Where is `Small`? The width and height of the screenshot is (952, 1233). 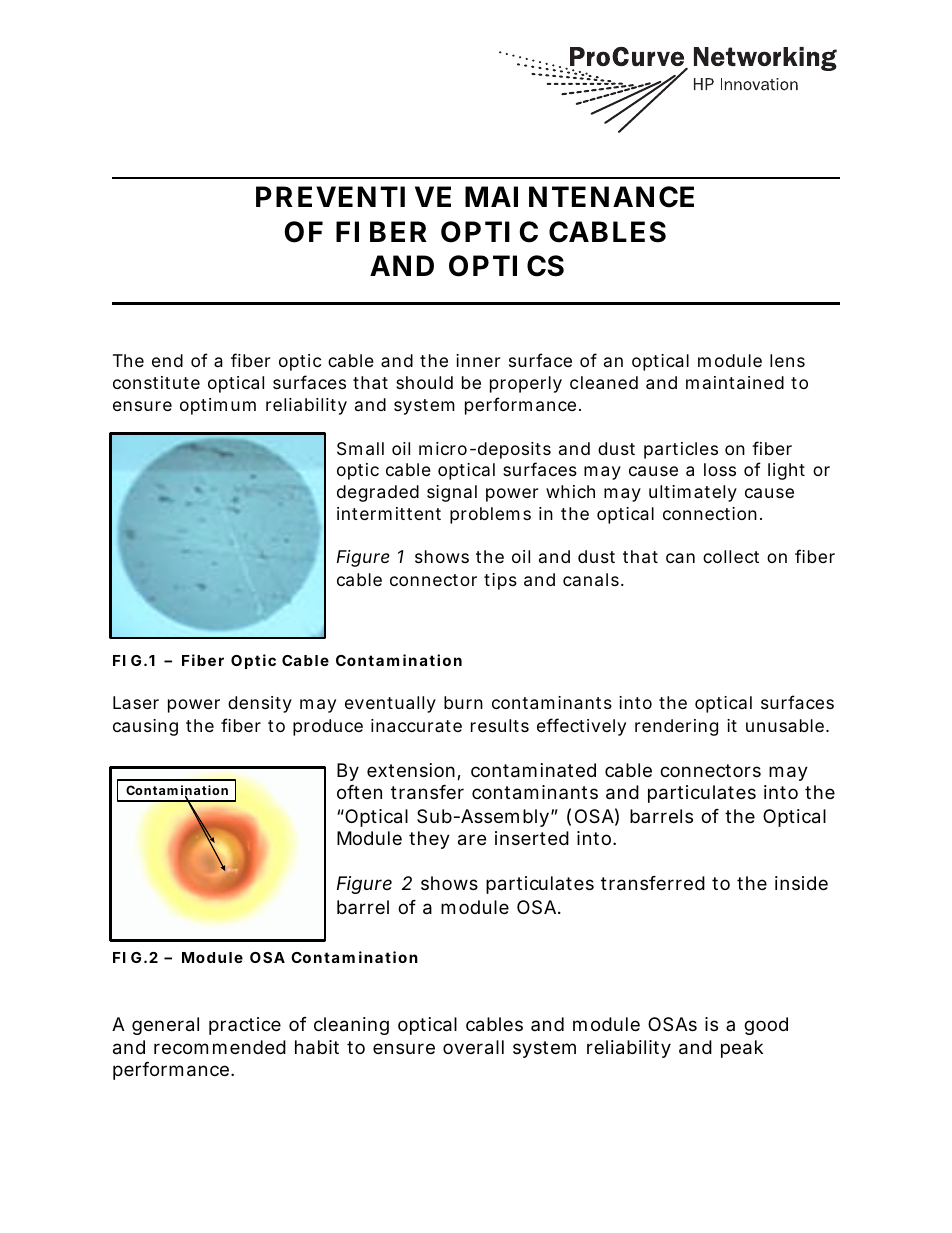 Small is located at coordinates (360, 449).
